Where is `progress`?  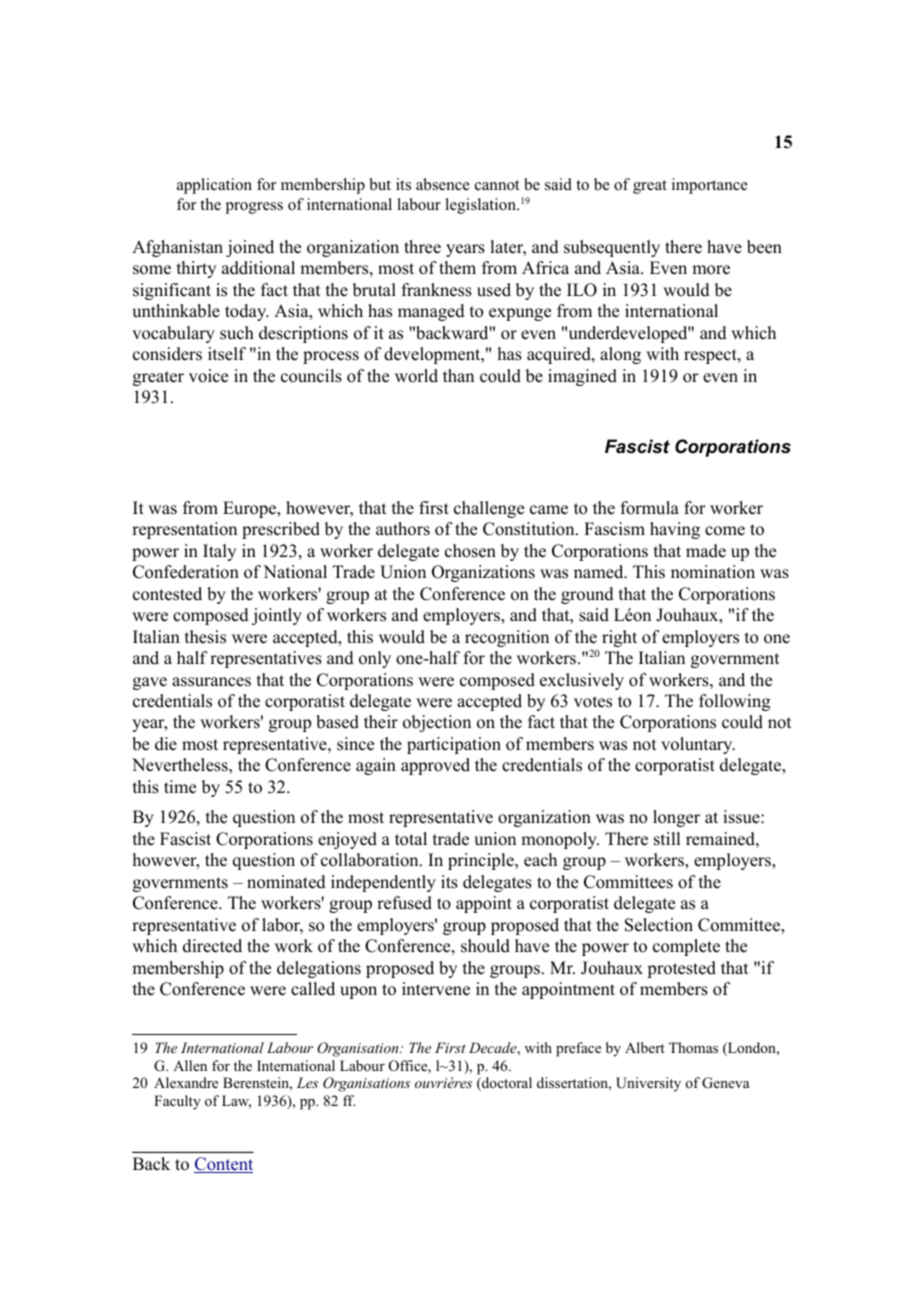 progress is located at coordinates (254, 208).
